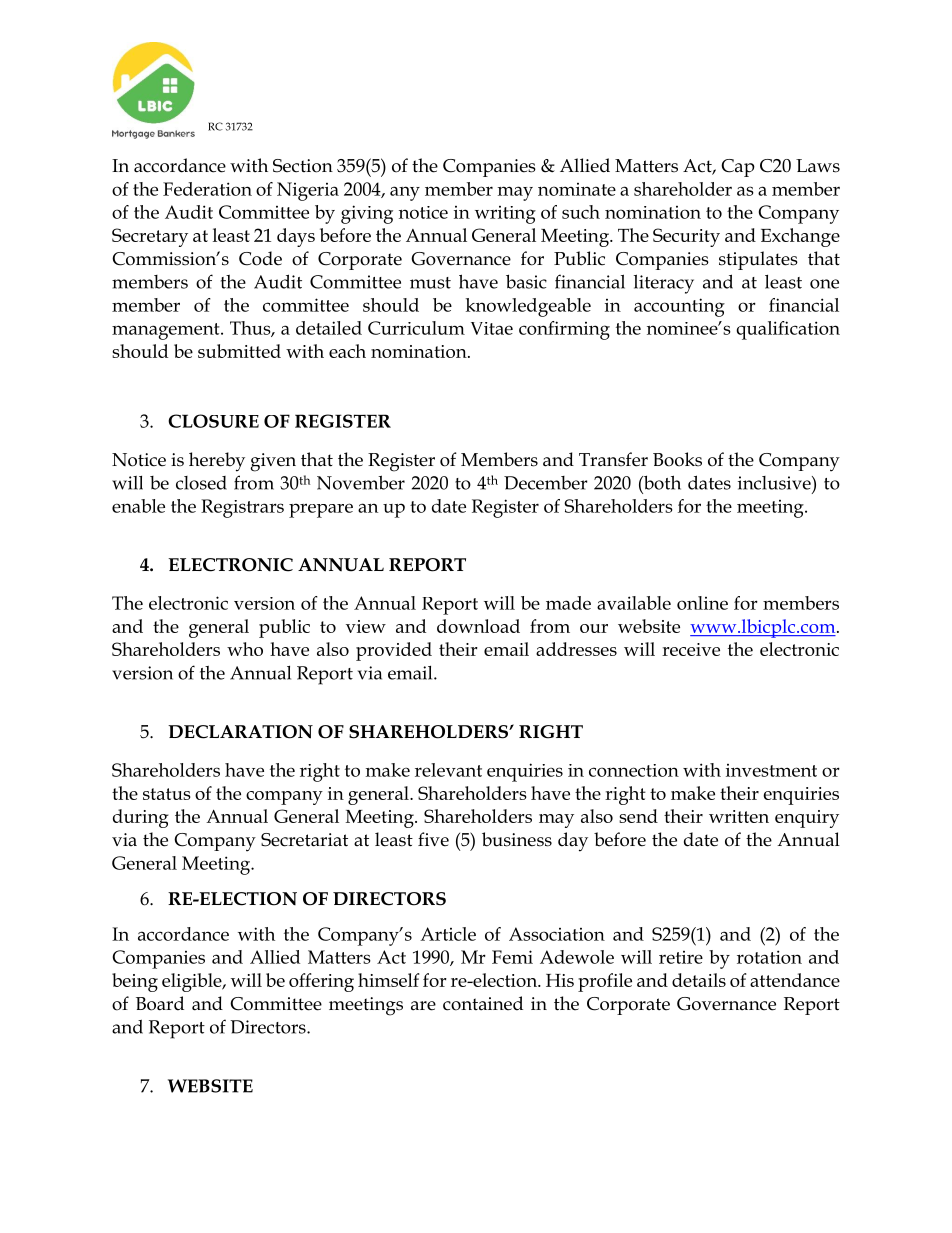  I want to click on who, so click(245, 649).
